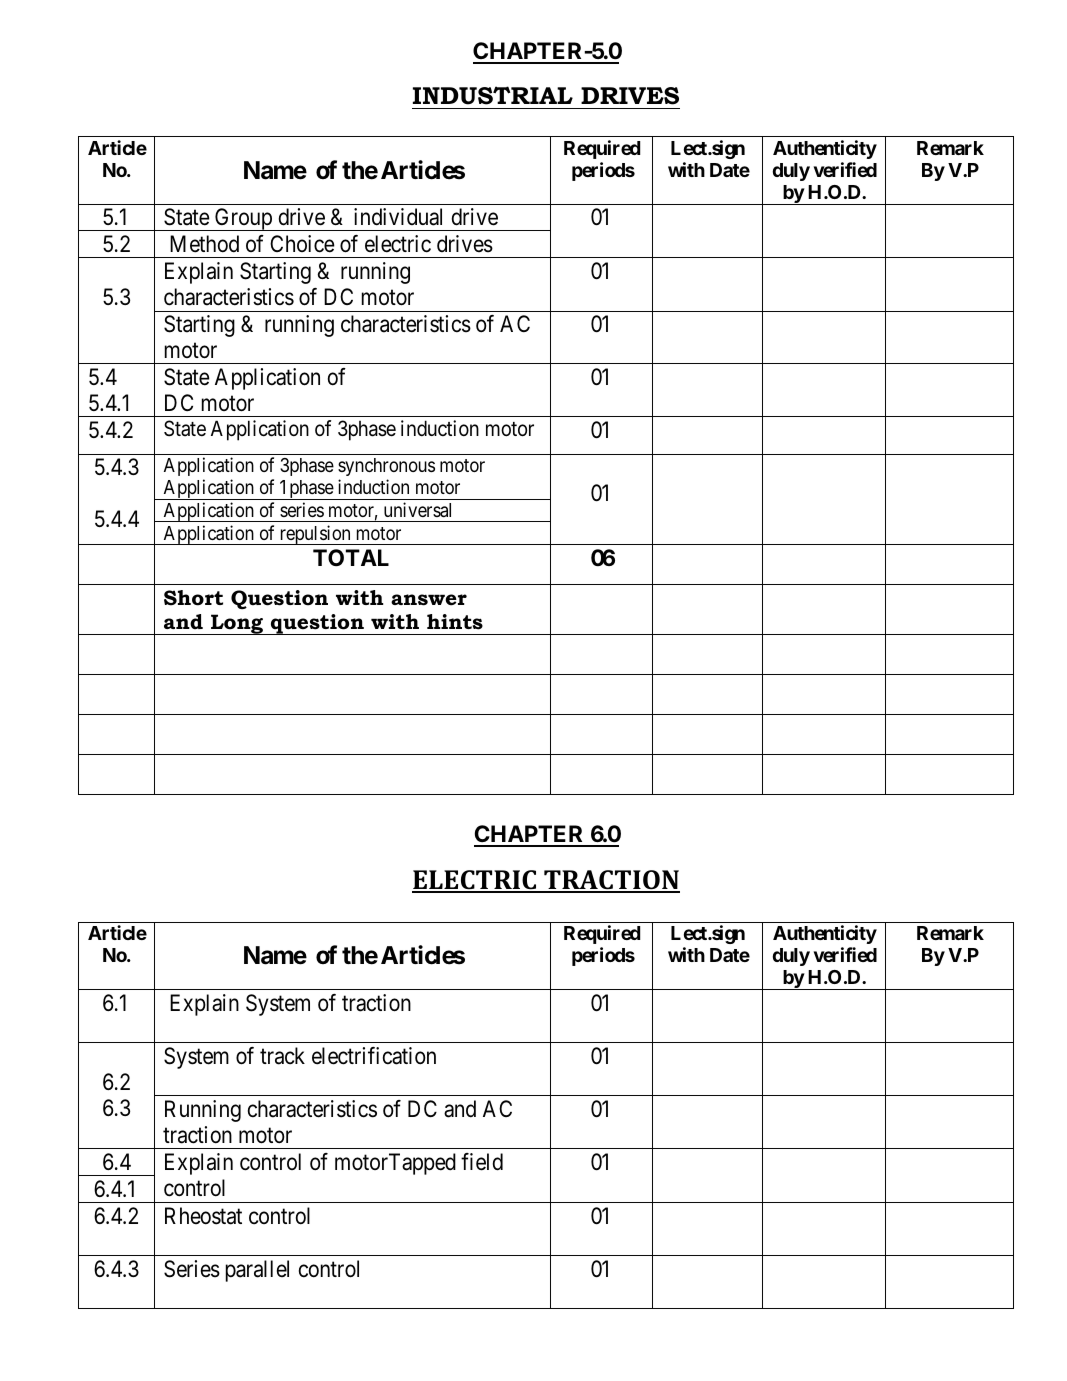 Image resolution: width=1067 pixels, height=1381 pixels. Describe the element at coordinates (417, 509) in the image. I see `universal` at that location.
